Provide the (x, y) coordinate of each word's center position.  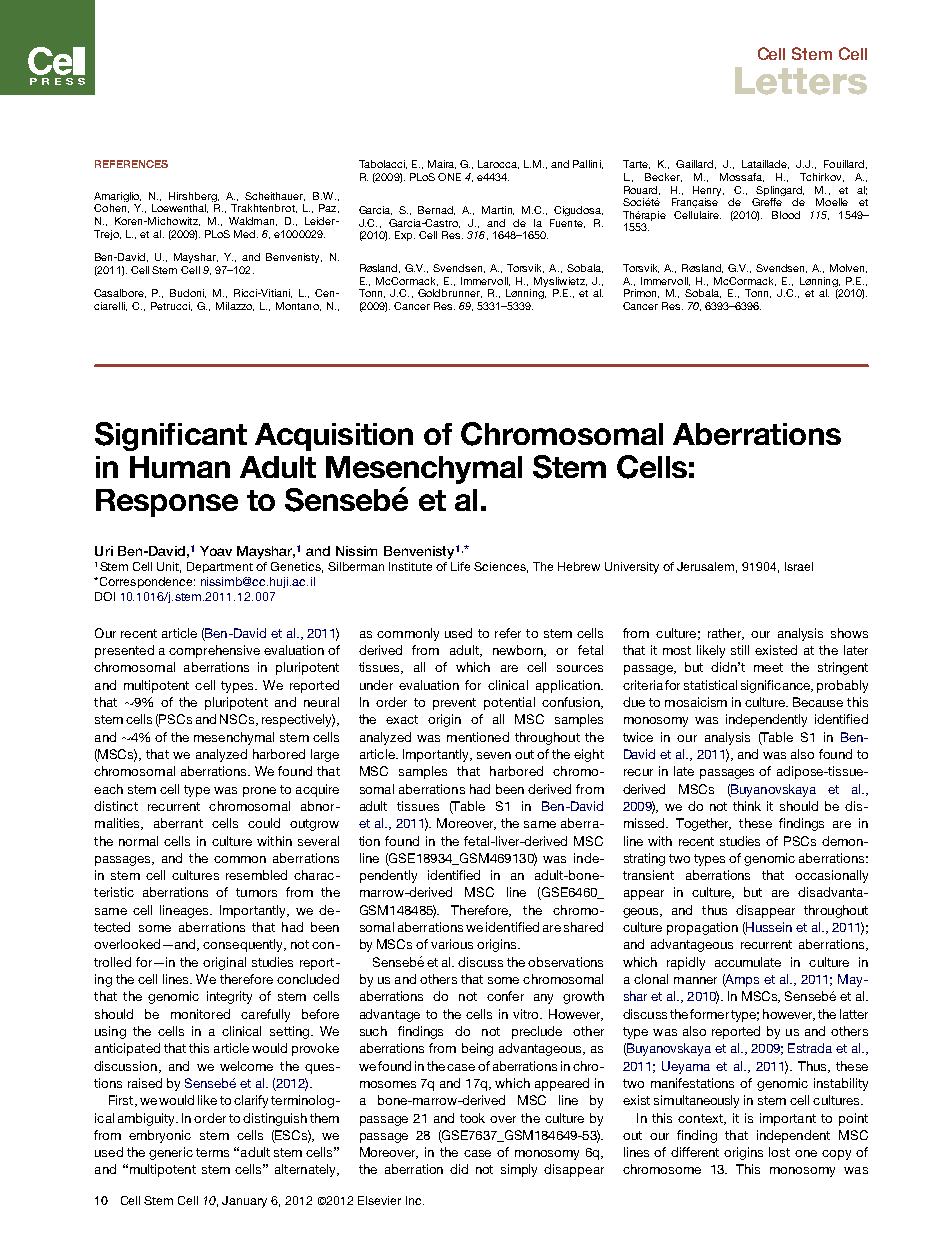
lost (779, 1152)
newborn (519, 651)
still (740, 650)
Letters (801, 81)
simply (519, 1170)
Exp (405, 236)
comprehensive (214, 651)
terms (212, 1152)
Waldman (253, 221)
